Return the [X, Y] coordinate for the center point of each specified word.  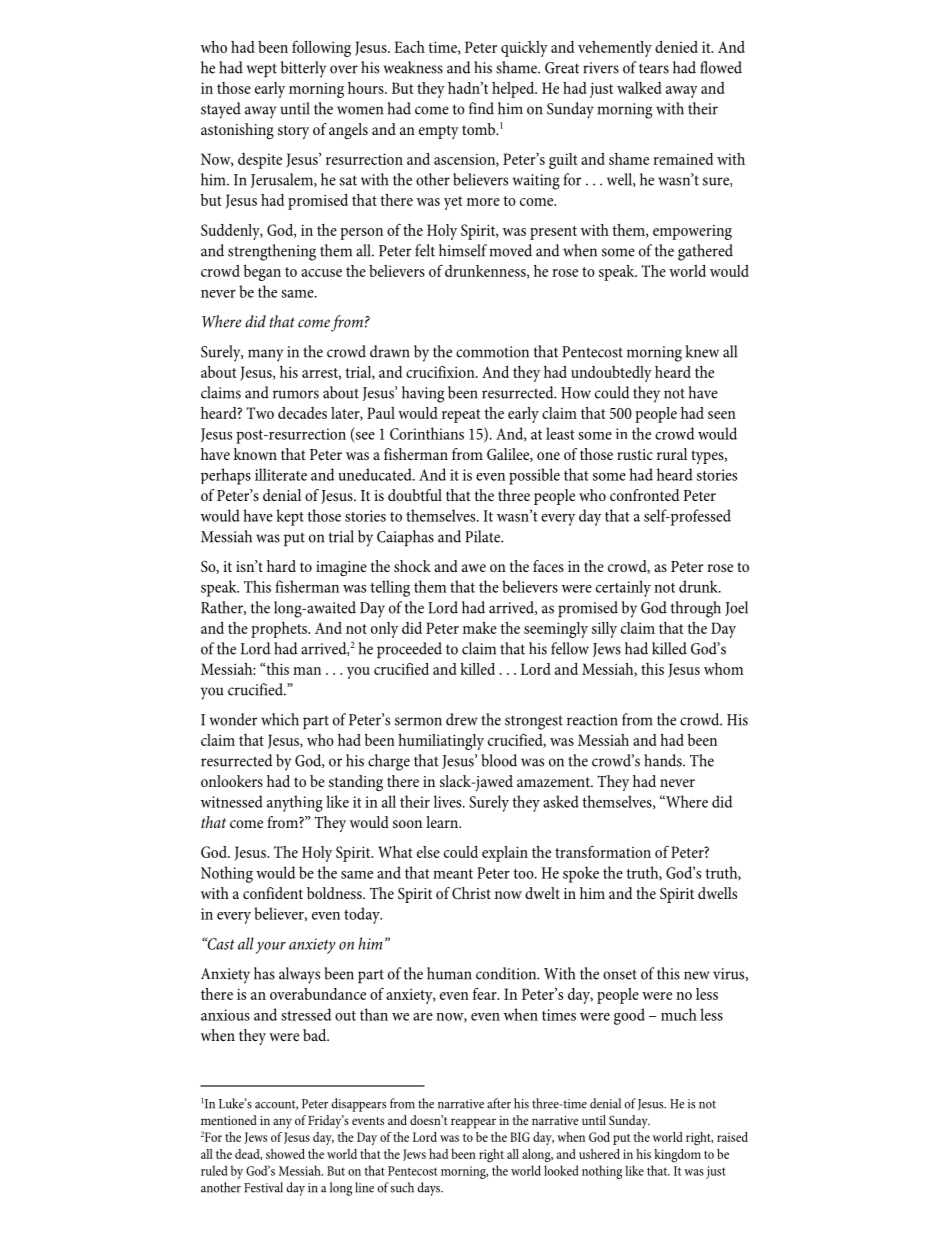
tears [654, 69]
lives [449, 801]
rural [672, 454]
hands [664, 760]
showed [285, 1154]
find [481, 108]
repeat [461, 416]
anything [295, 803]
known [255, 454]
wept [262, 70]
